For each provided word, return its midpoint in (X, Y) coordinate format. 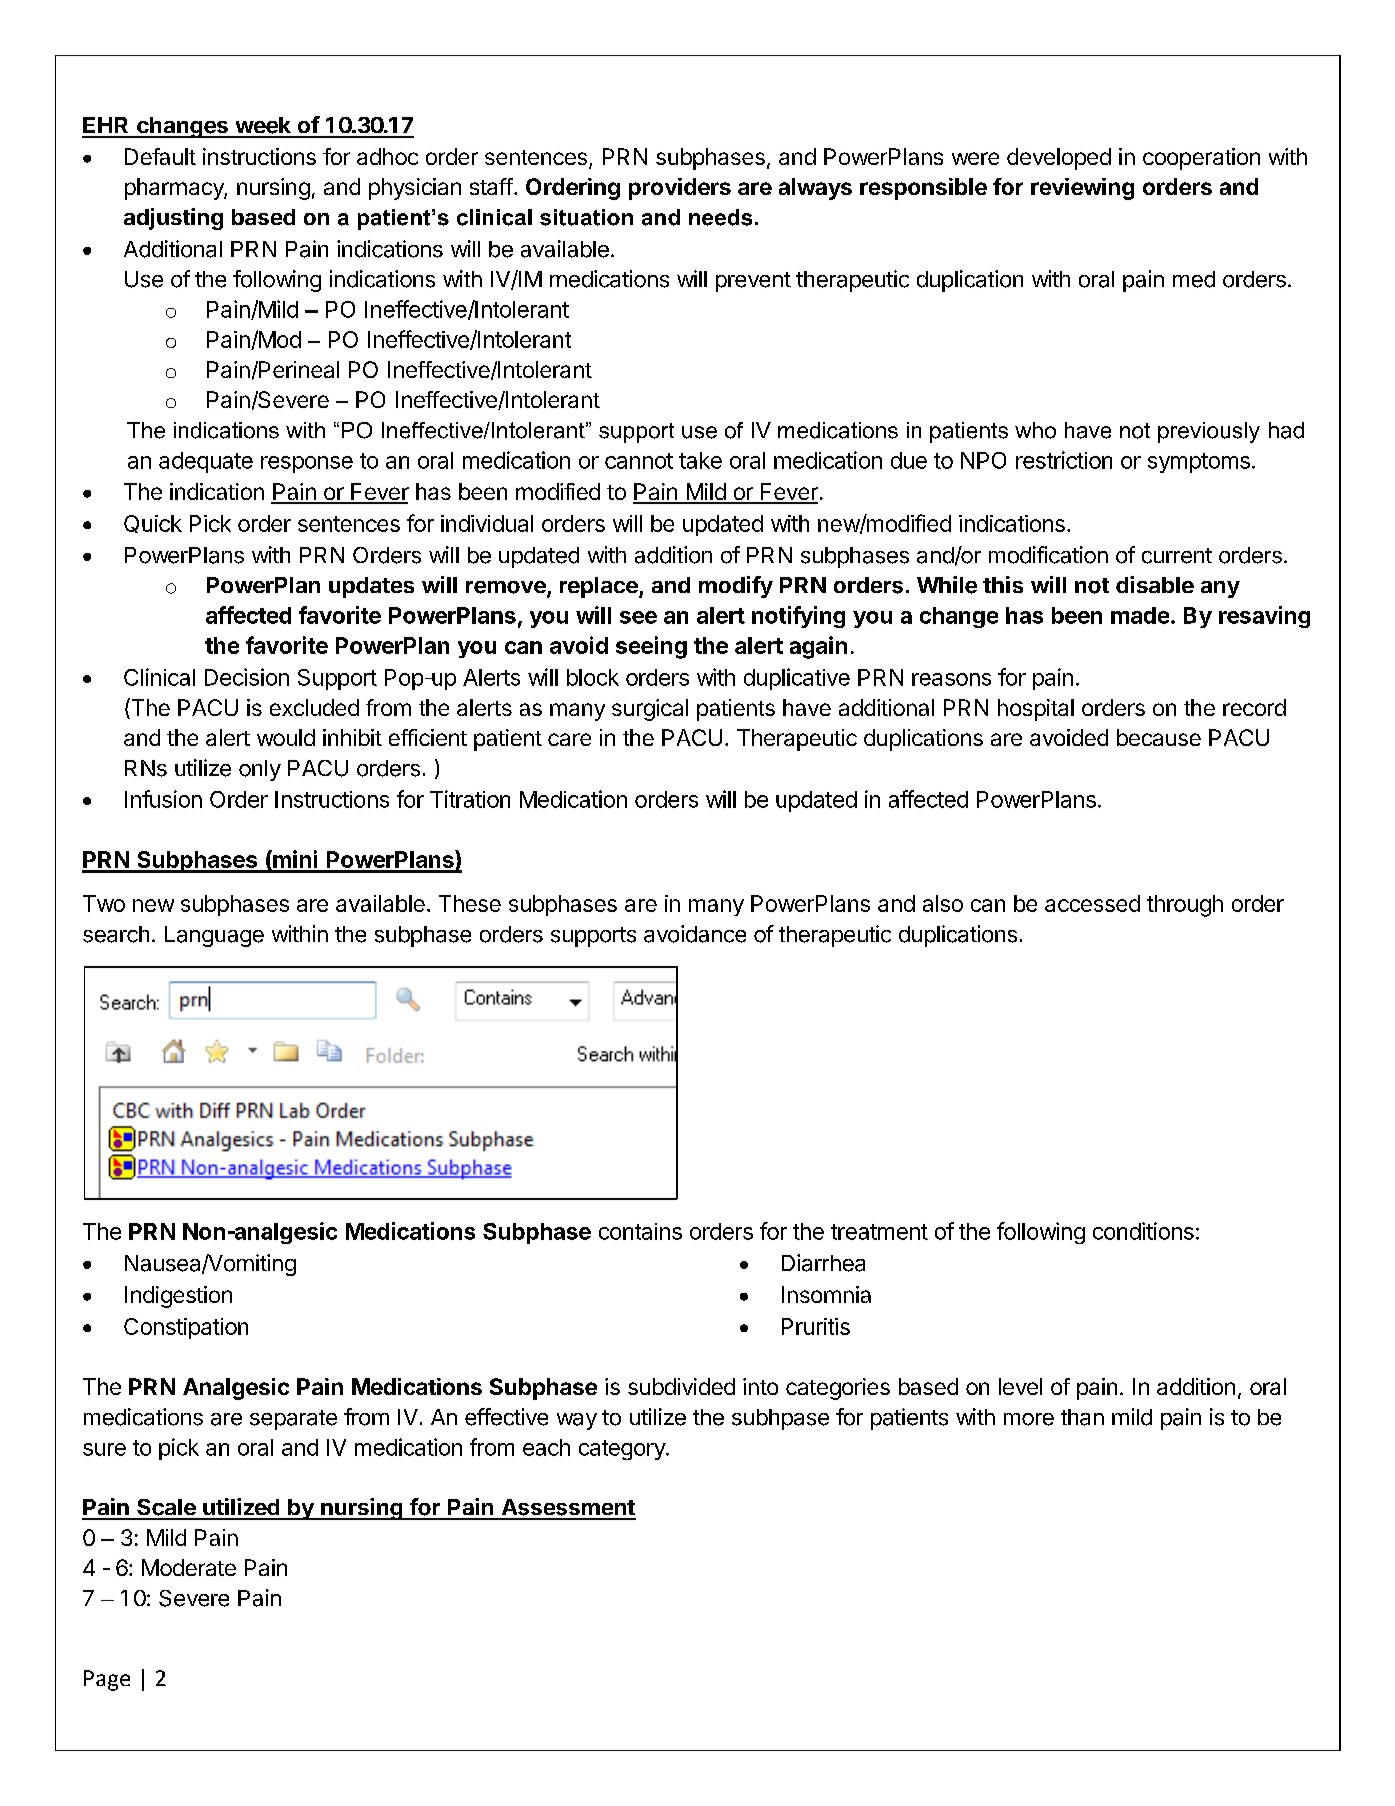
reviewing (1082, 189)
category (623, 1450)
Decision (247, 677)
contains (640, 1231)
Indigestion (178, 1297)
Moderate (189, 1567)
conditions (1143, 1231)
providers (680, 189)
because (1159, 737)
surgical (650, 710)
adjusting (173, 219)
